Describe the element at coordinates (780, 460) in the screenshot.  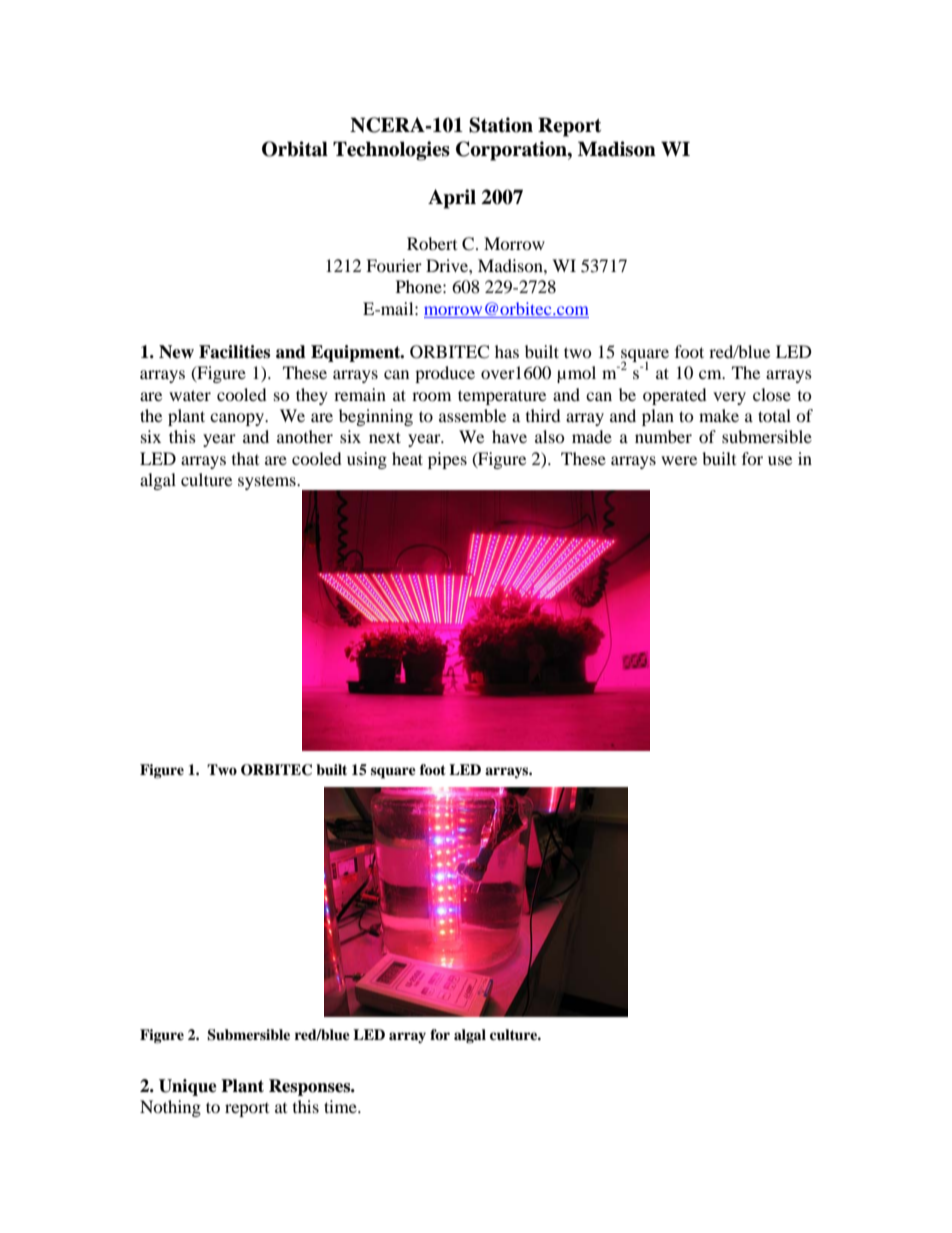
I see `use` at that location.
